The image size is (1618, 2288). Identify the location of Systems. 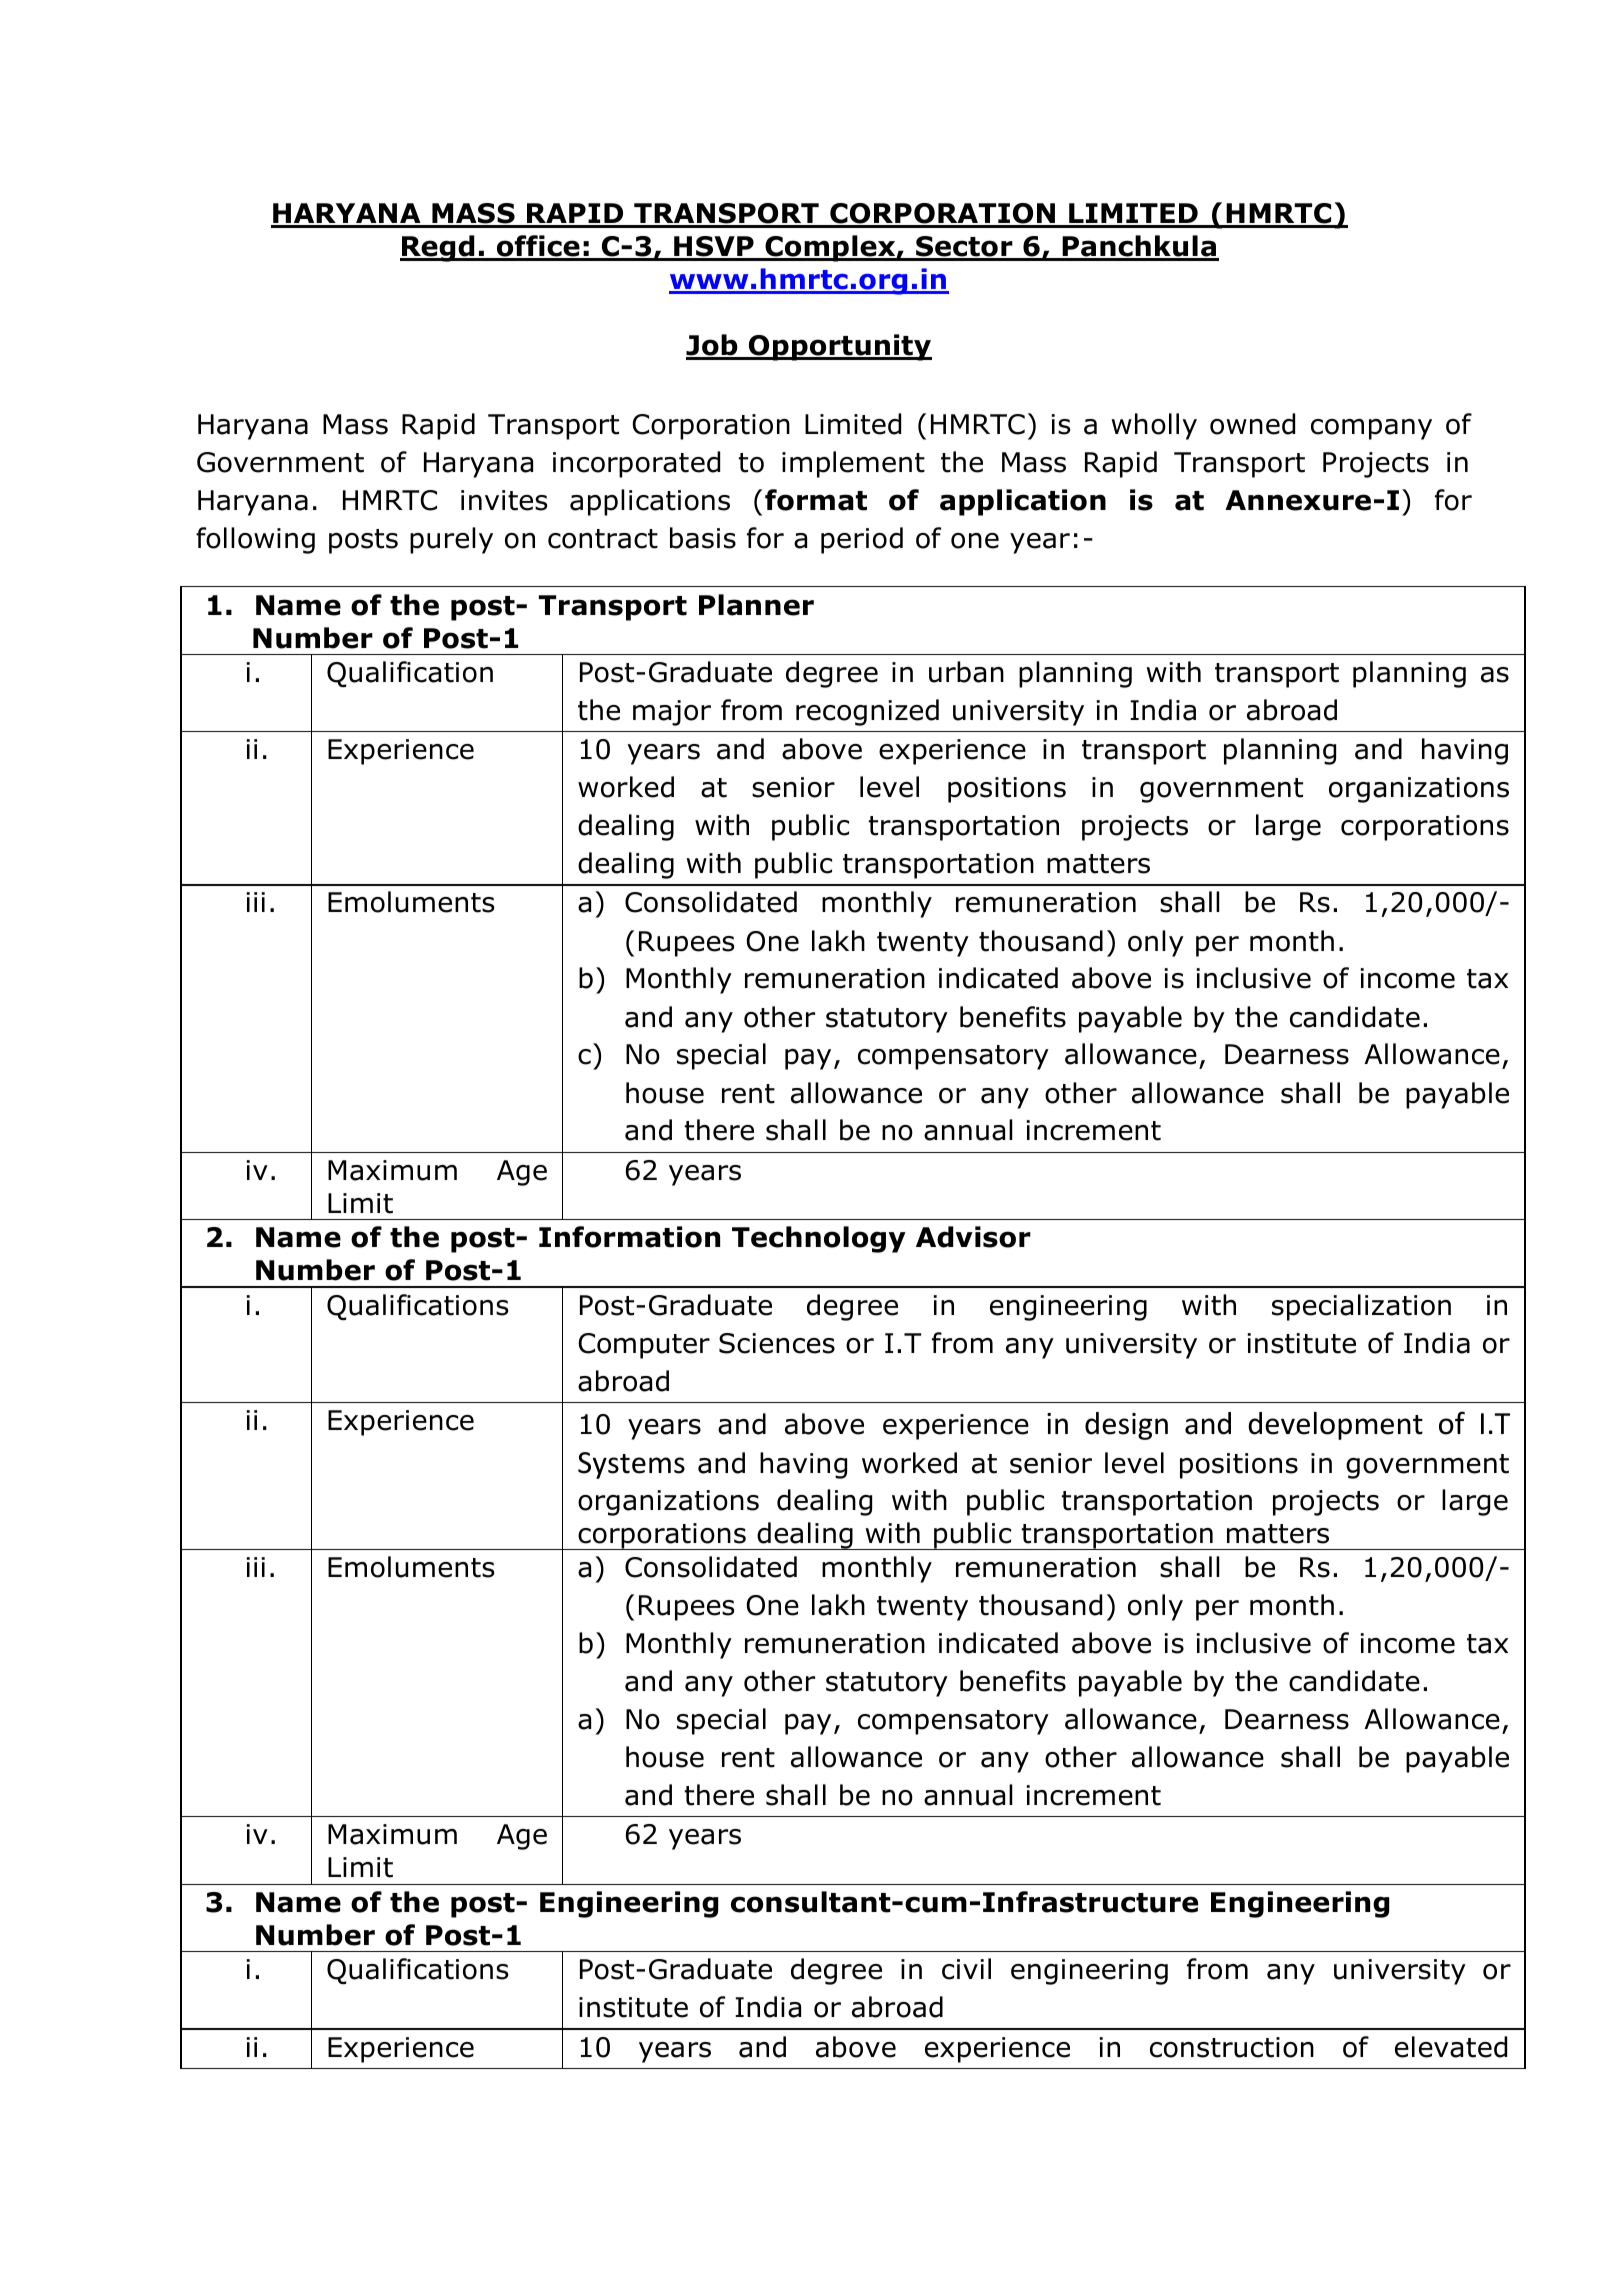
(631, 1465).
